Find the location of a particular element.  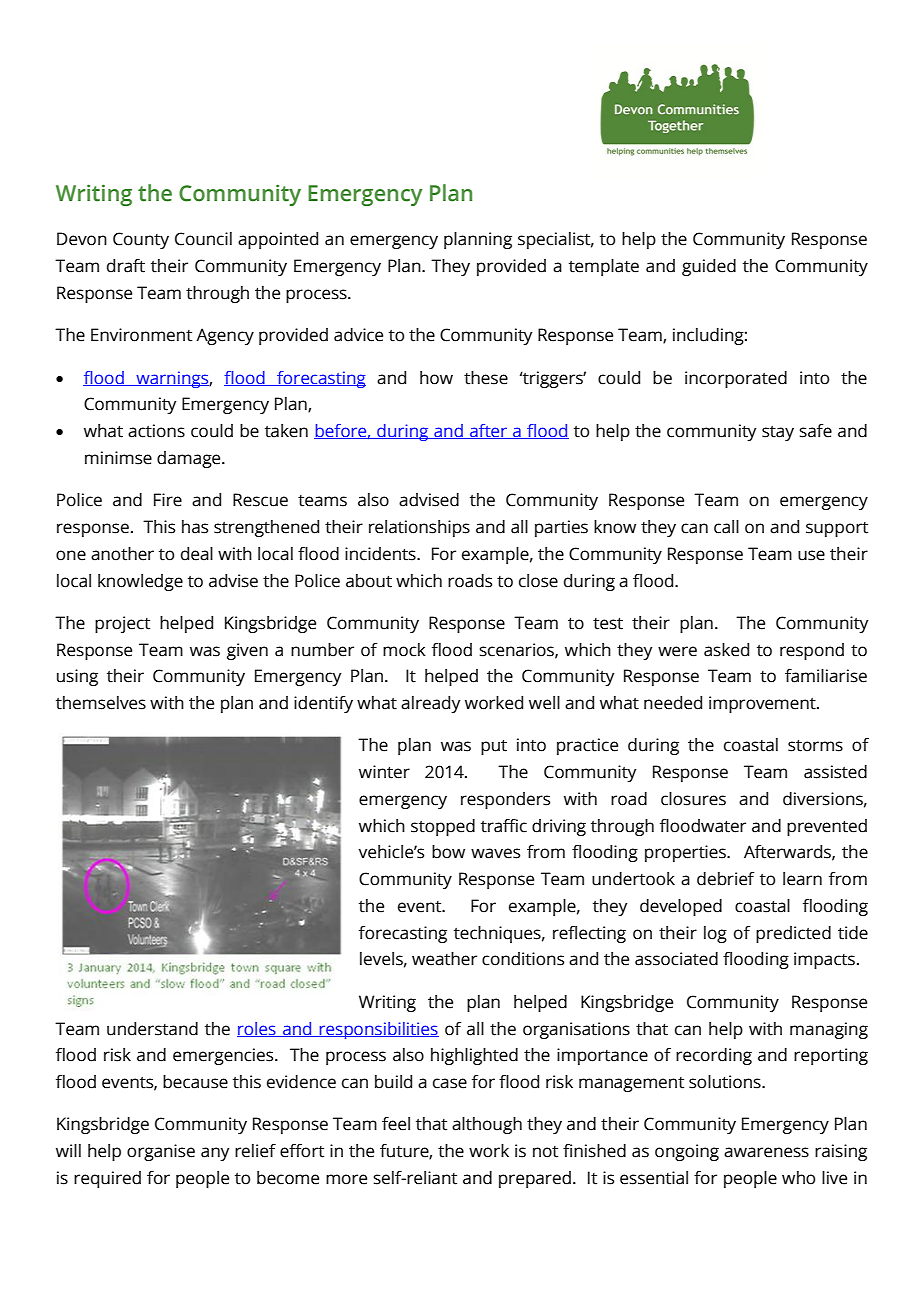

organise is located at coordinates (161, 1152).
